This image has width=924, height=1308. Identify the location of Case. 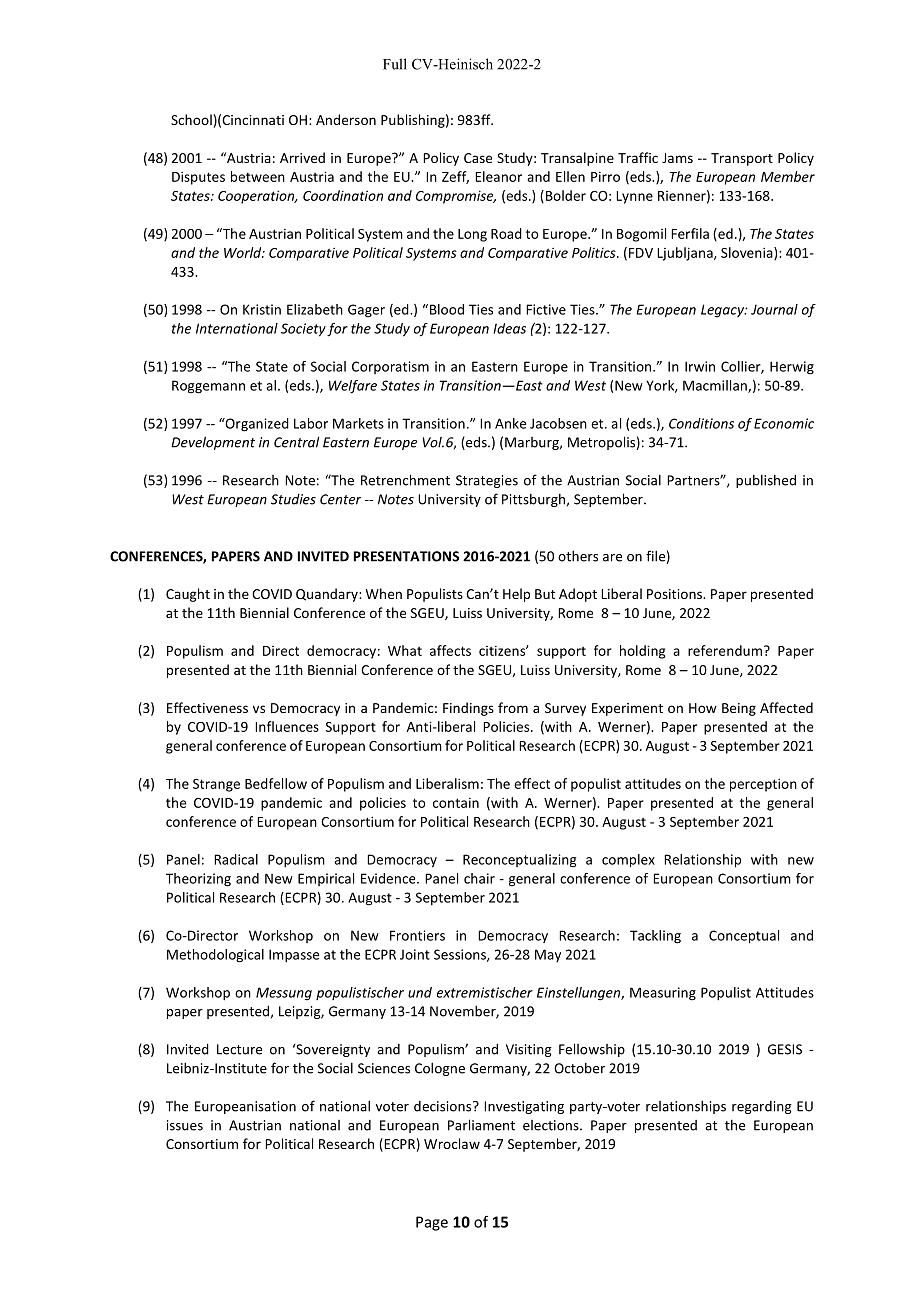
(478, 158).
